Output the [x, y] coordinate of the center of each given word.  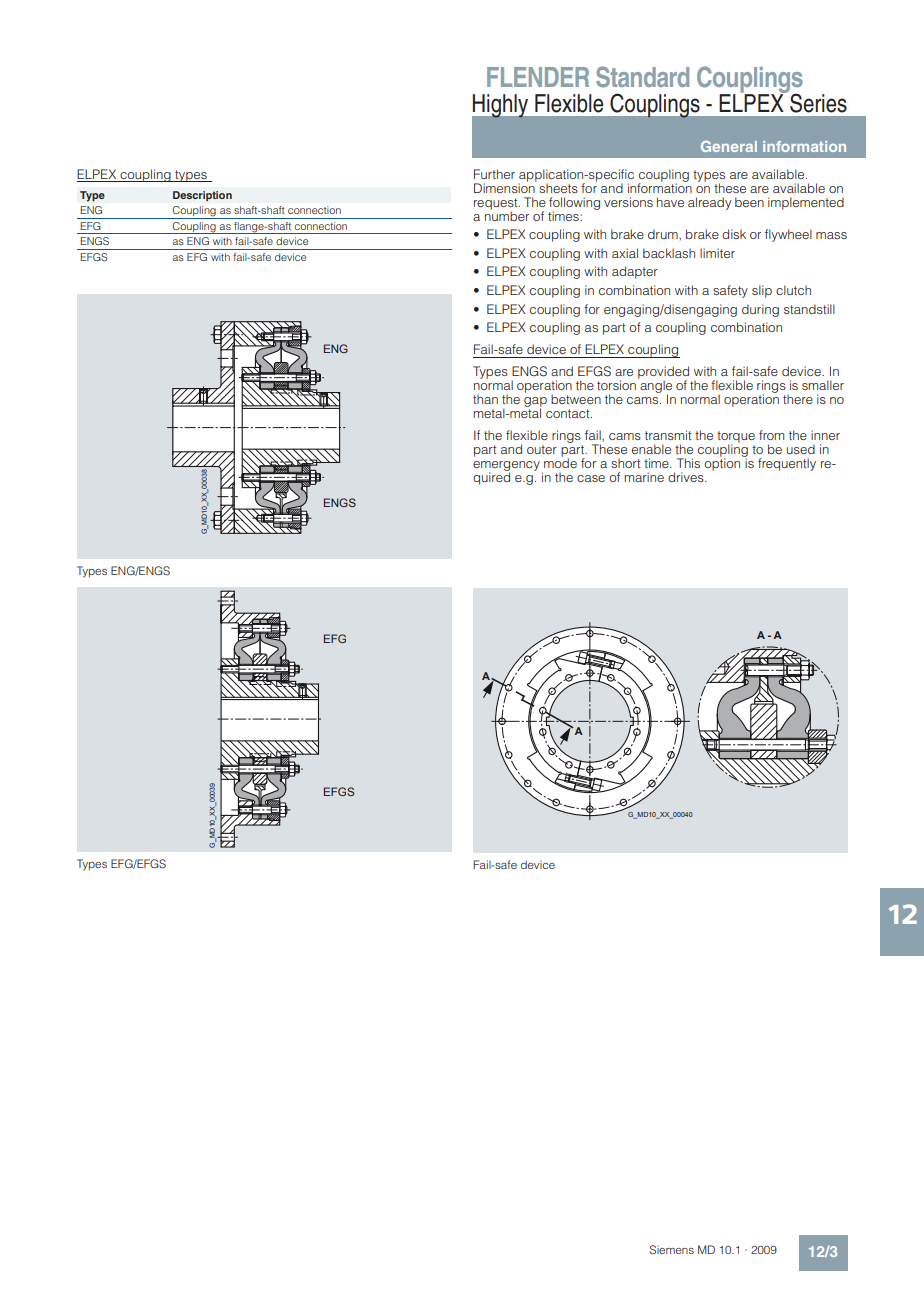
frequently [787, 464]
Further [494, 174]
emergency [506, 467]
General [729, 146]
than [485, 399]
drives [687, 477]
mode [560, 462]
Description [202, 196]
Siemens [672, 1249]
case [591, 478]
